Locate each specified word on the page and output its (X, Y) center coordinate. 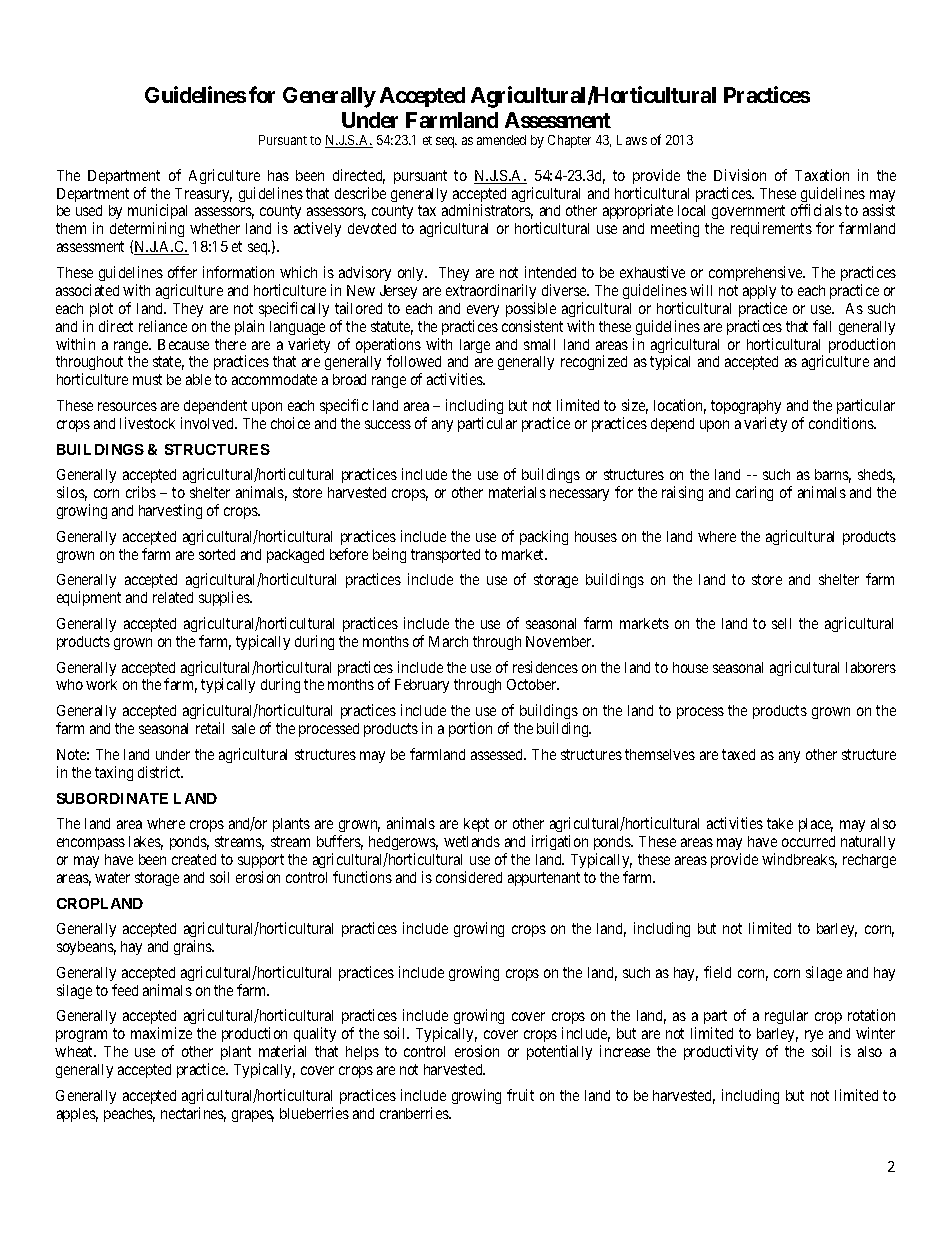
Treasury (203, 195)
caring (754, 493)
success (388, 424)
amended (501, 140)
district (160, 772)
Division (740, 175)
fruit (520, 1095)
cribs (141, 492)
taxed (738, 754)
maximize (161, 1033)
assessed (498, 754)
